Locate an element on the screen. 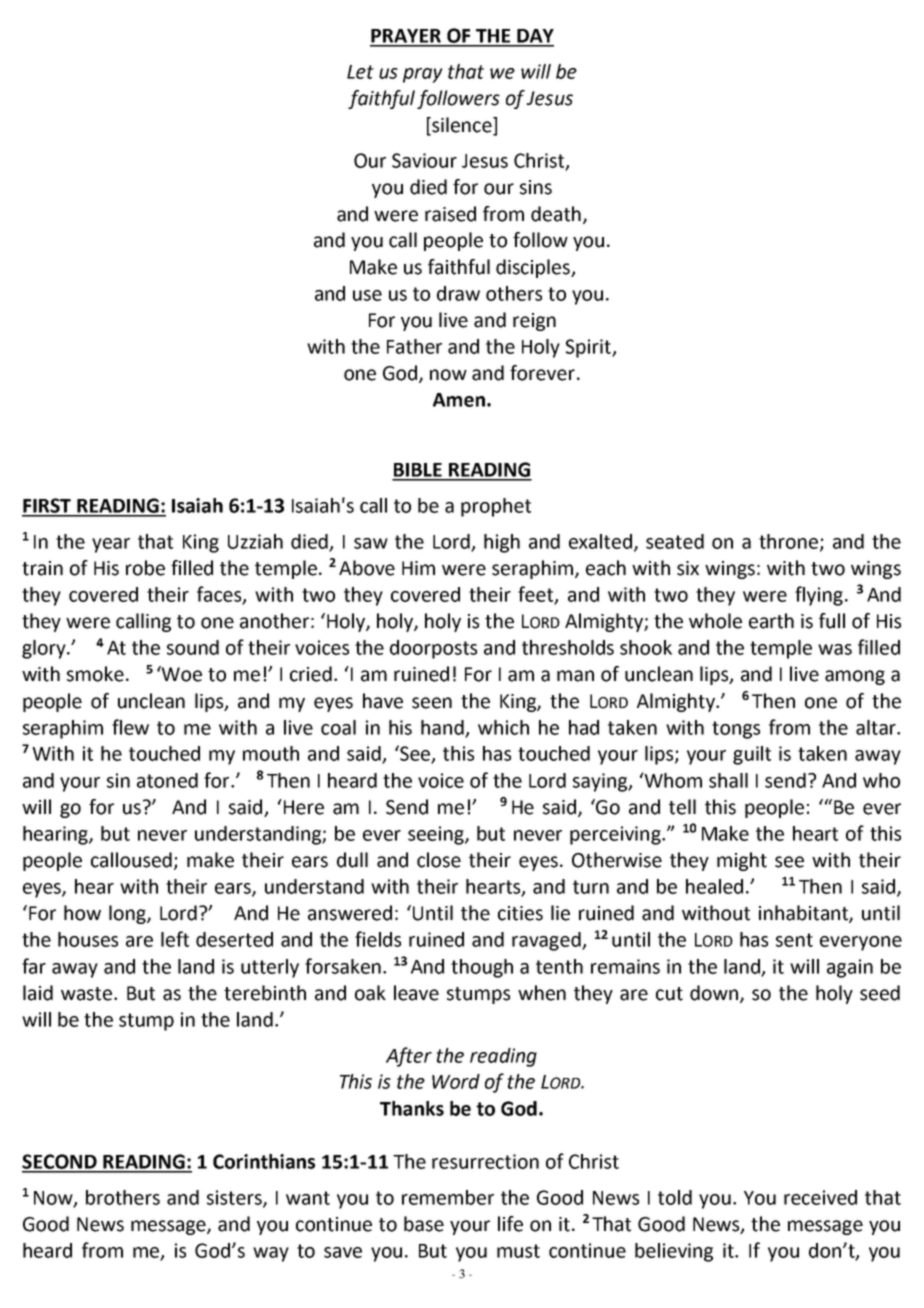 The width and height of the screenshot is (924, 1308). draw is located at coordinates (458, 293).
